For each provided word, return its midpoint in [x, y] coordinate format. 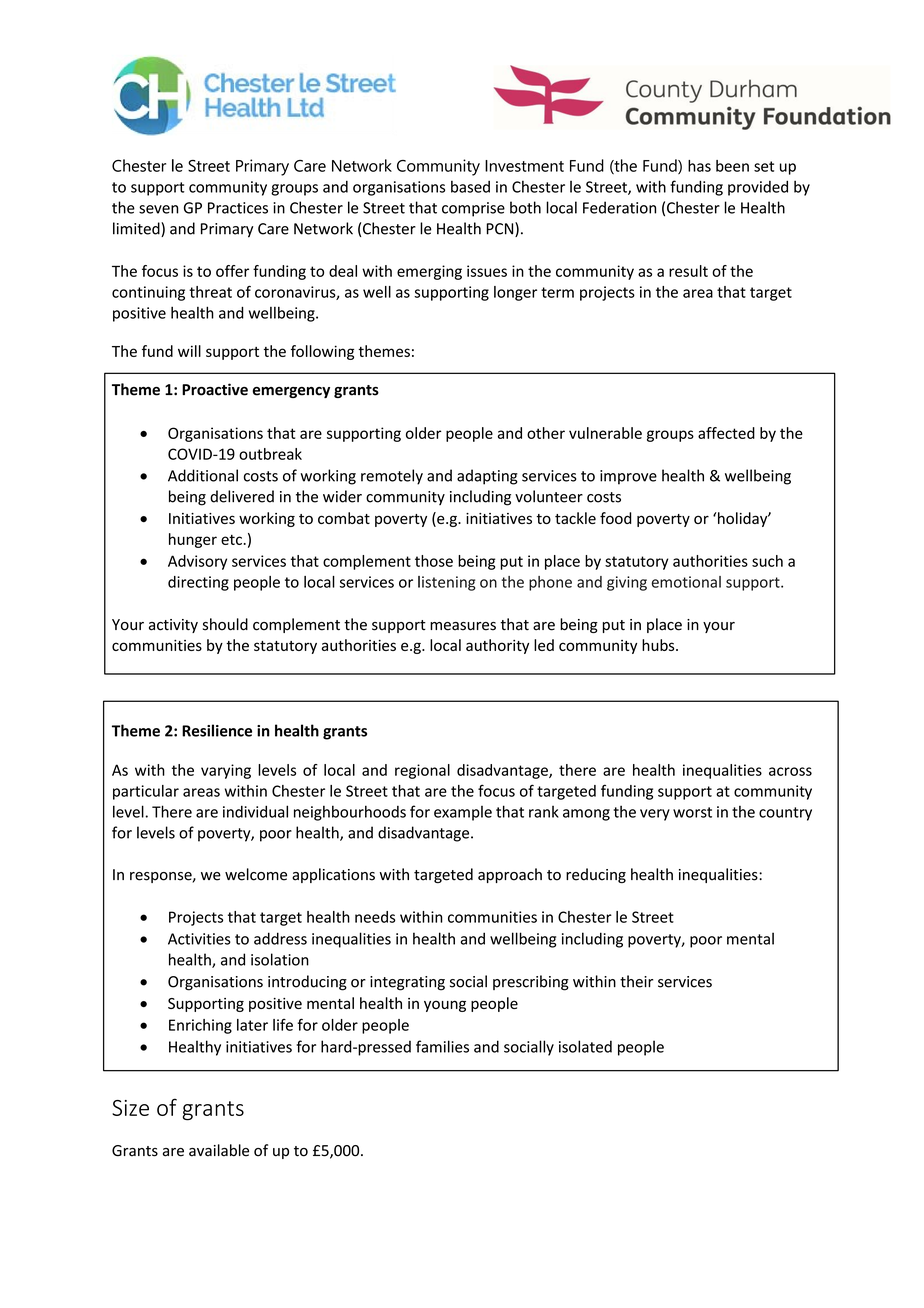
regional [422, 771]
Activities [199, 939]
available [219, 1150]
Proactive [215, 389]
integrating [407, 983]
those [434, 561]
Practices [238, 208]
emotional [686, 582]
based [470, 186]
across [790, 771]
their [636, 981]
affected [726, 433]
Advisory [197, 562]
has [699, 166]
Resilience [217, 730]
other [546, 433]
